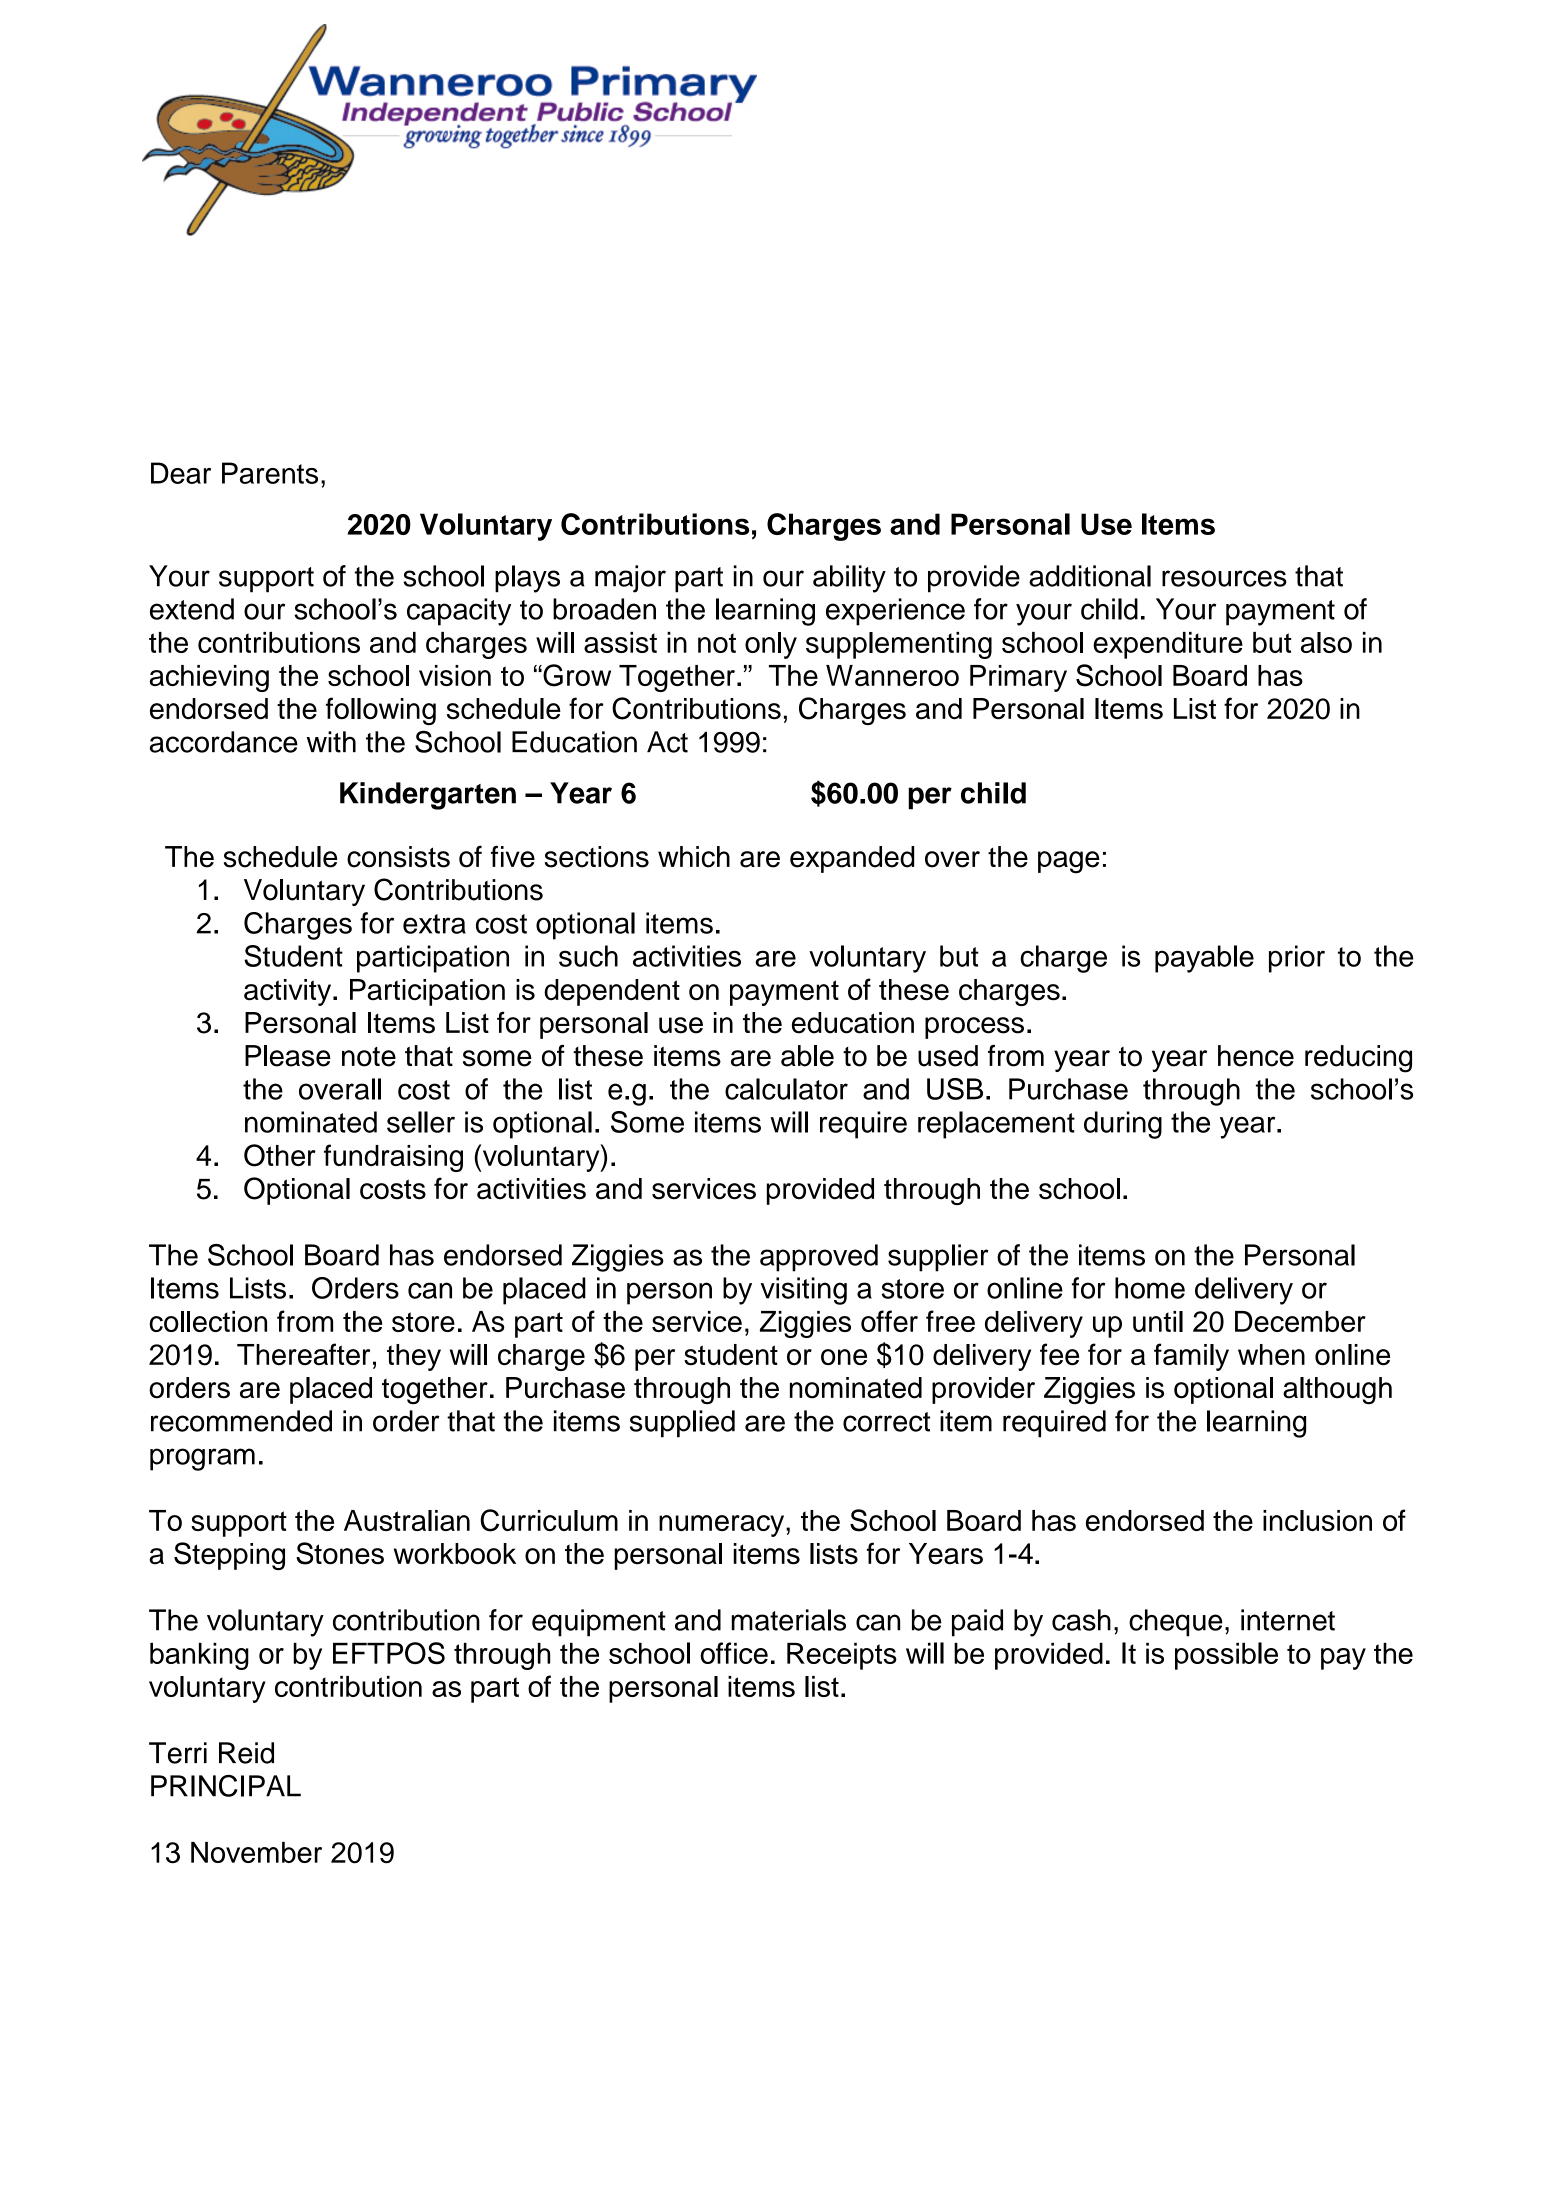 Image resolution: width=1563 pixels, height=2210 pixels. What do you see at coordinates (734, 1653) in the image?
I see `office` at bounding box center [734, 1653].
